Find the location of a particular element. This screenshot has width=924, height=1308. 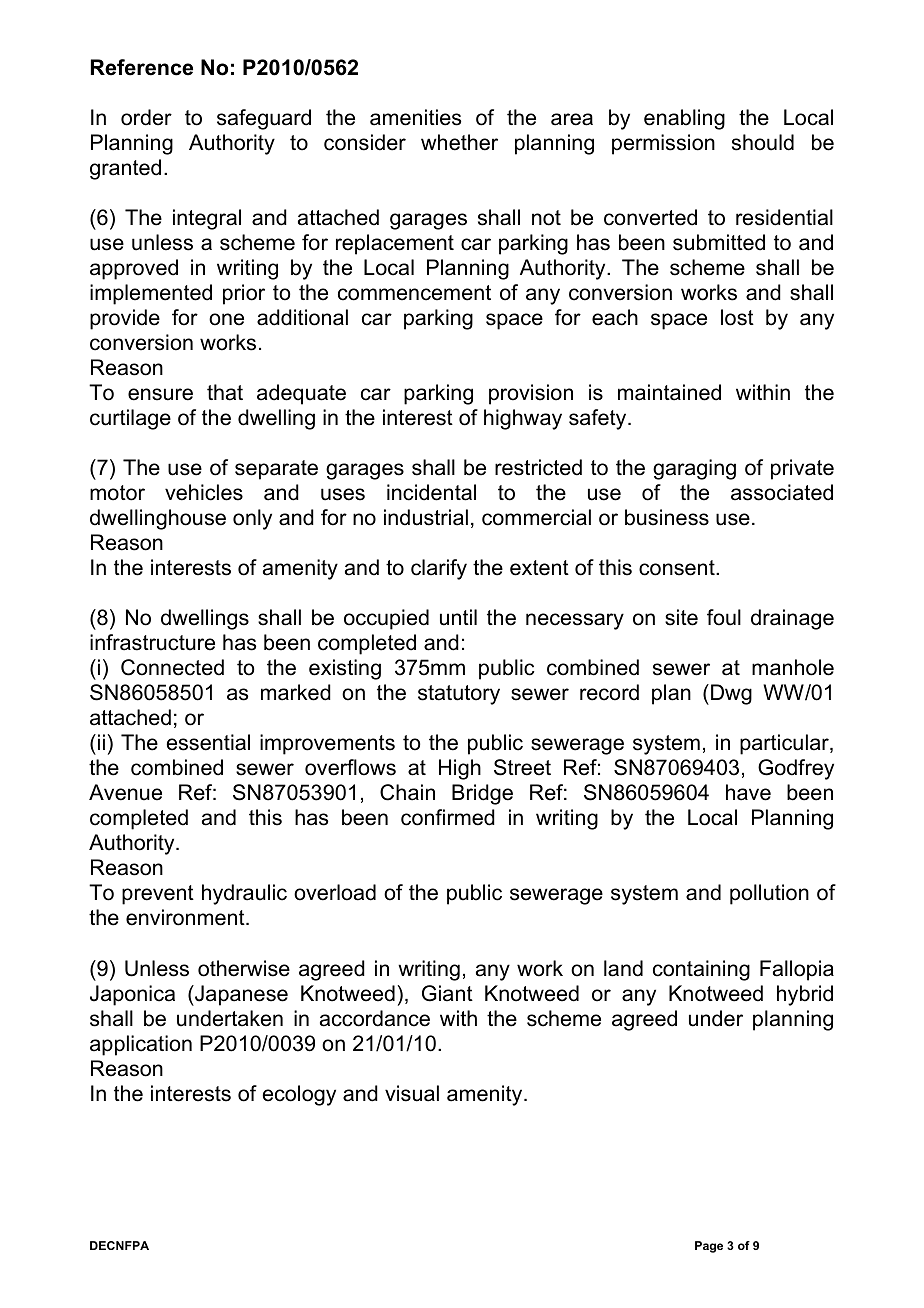

enabling is located at coordinates (684, 119).
